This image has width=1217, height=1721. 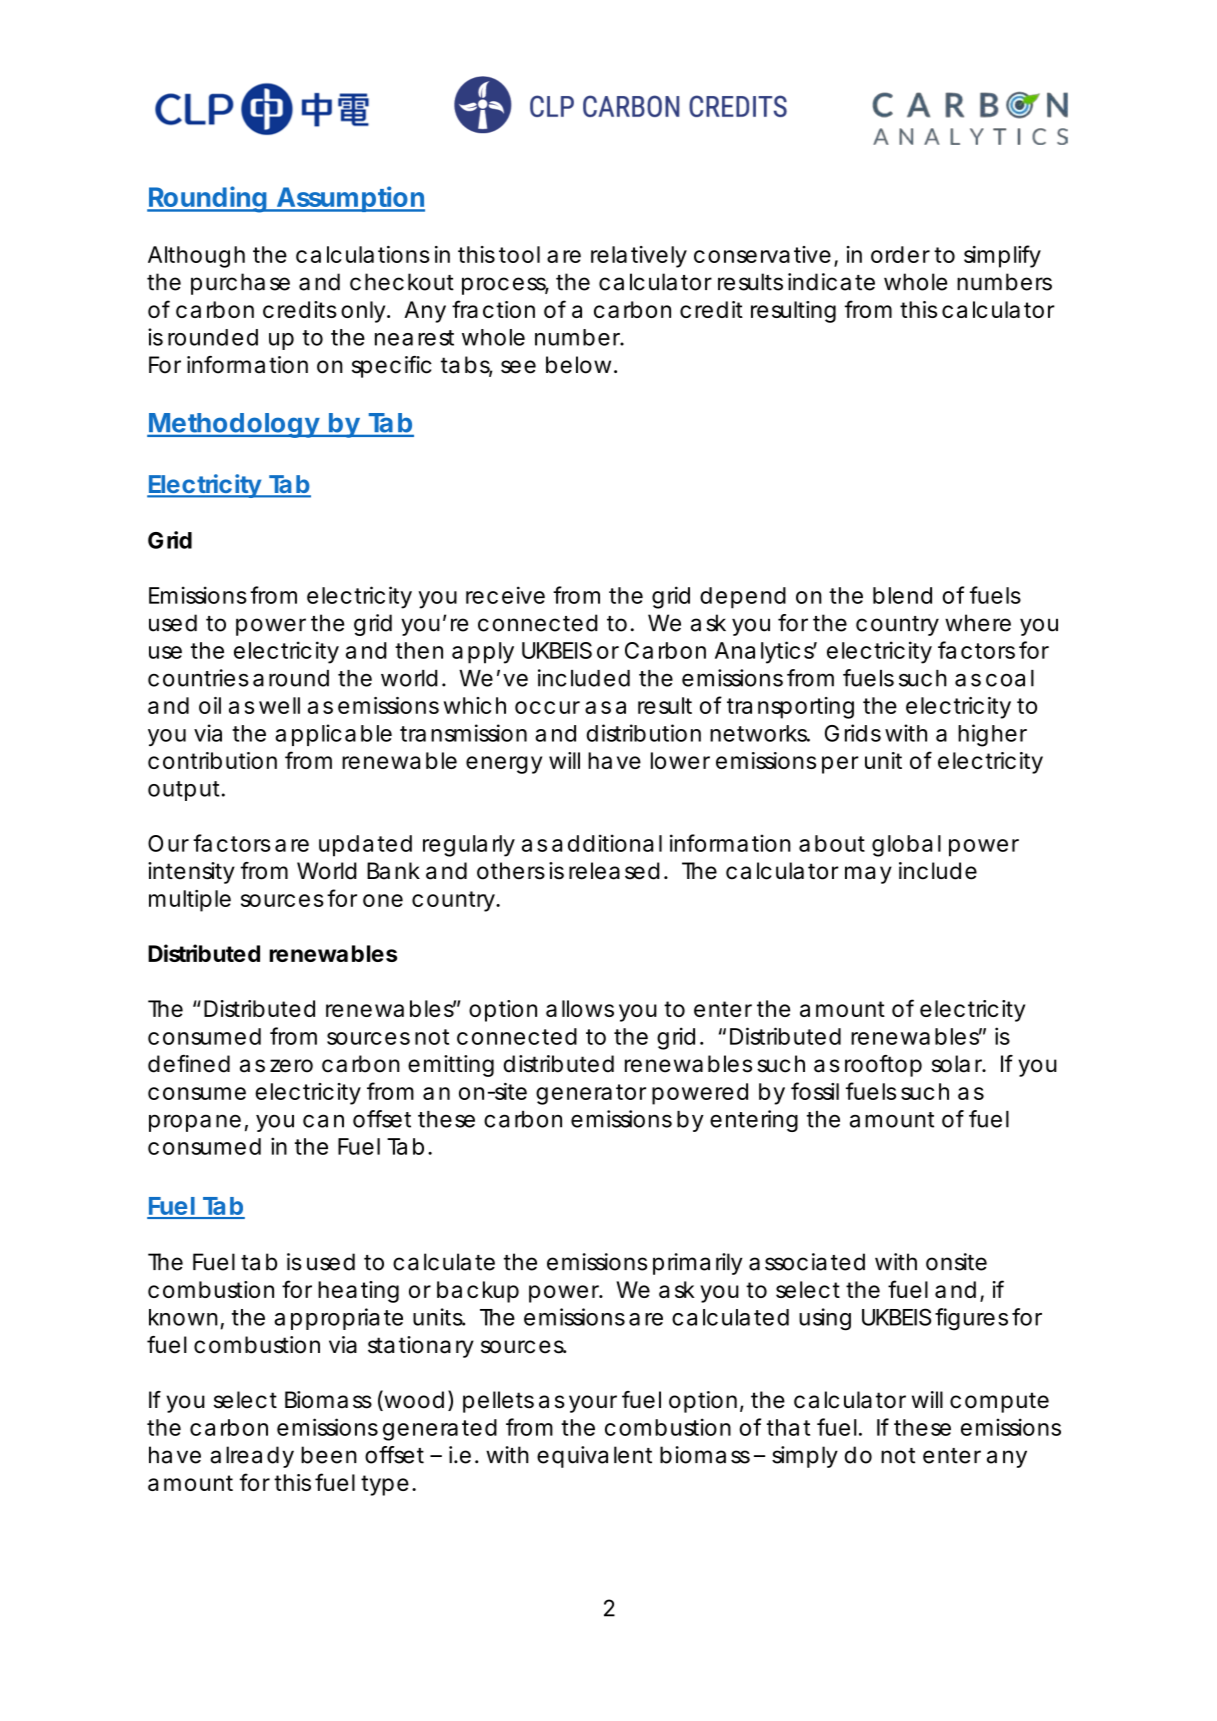 What do you see at coordinates (252, 1457) in the image?
I see `already` at bounding box center [252, 1457].
